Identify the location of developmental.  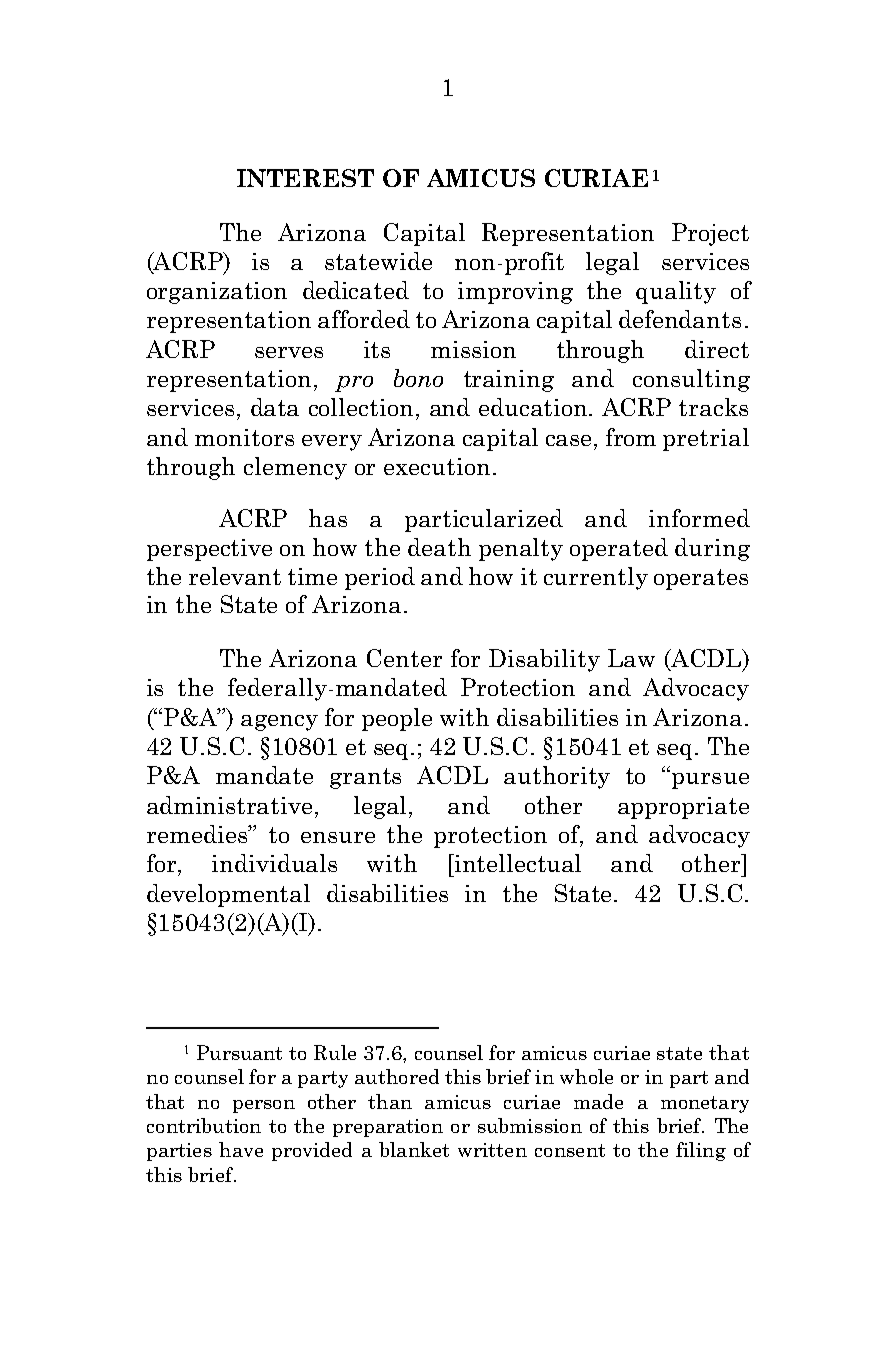
(228, 895).
